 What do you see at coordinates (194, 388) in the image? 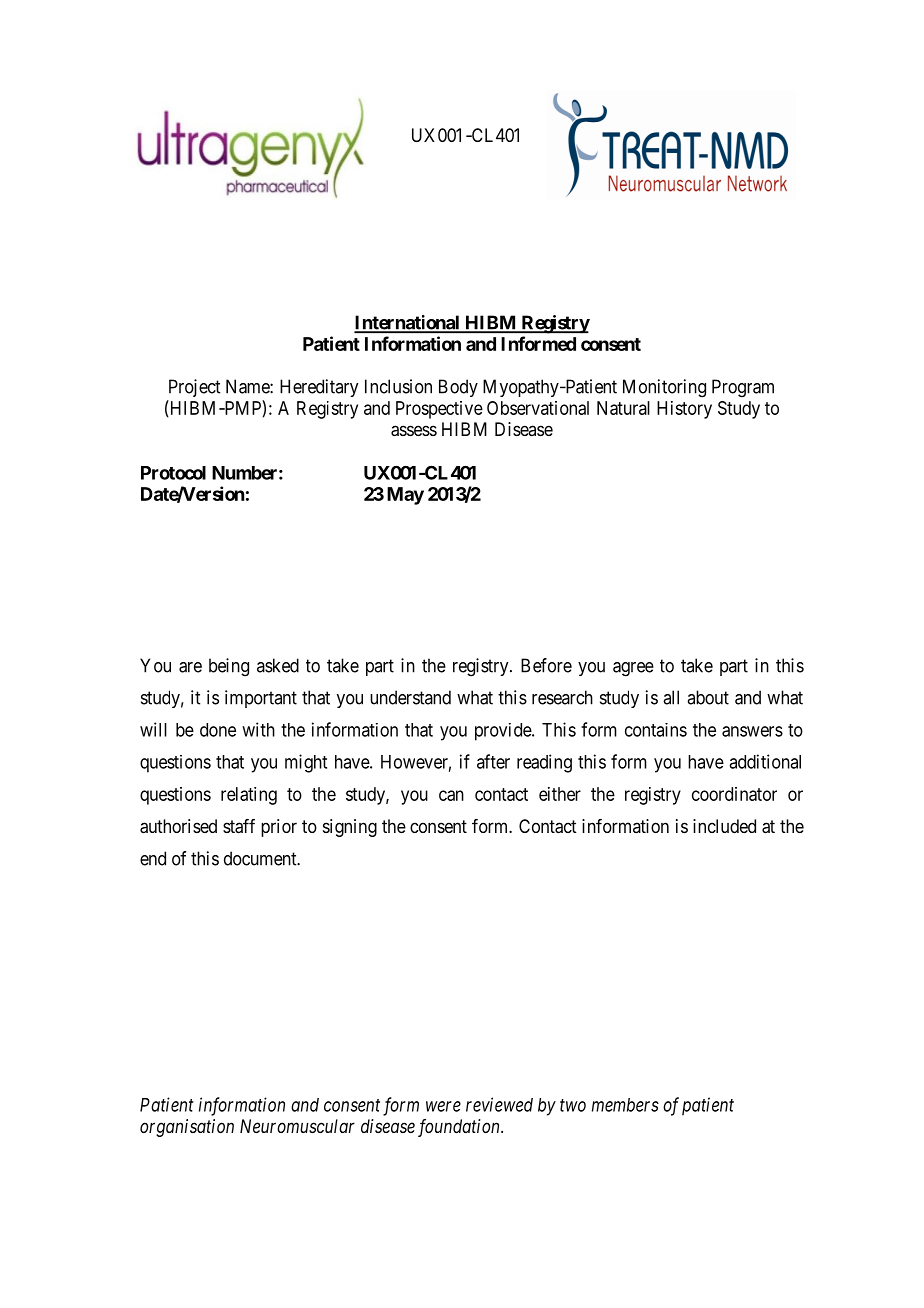
I see `Project` at bounding box center [194, 388].
